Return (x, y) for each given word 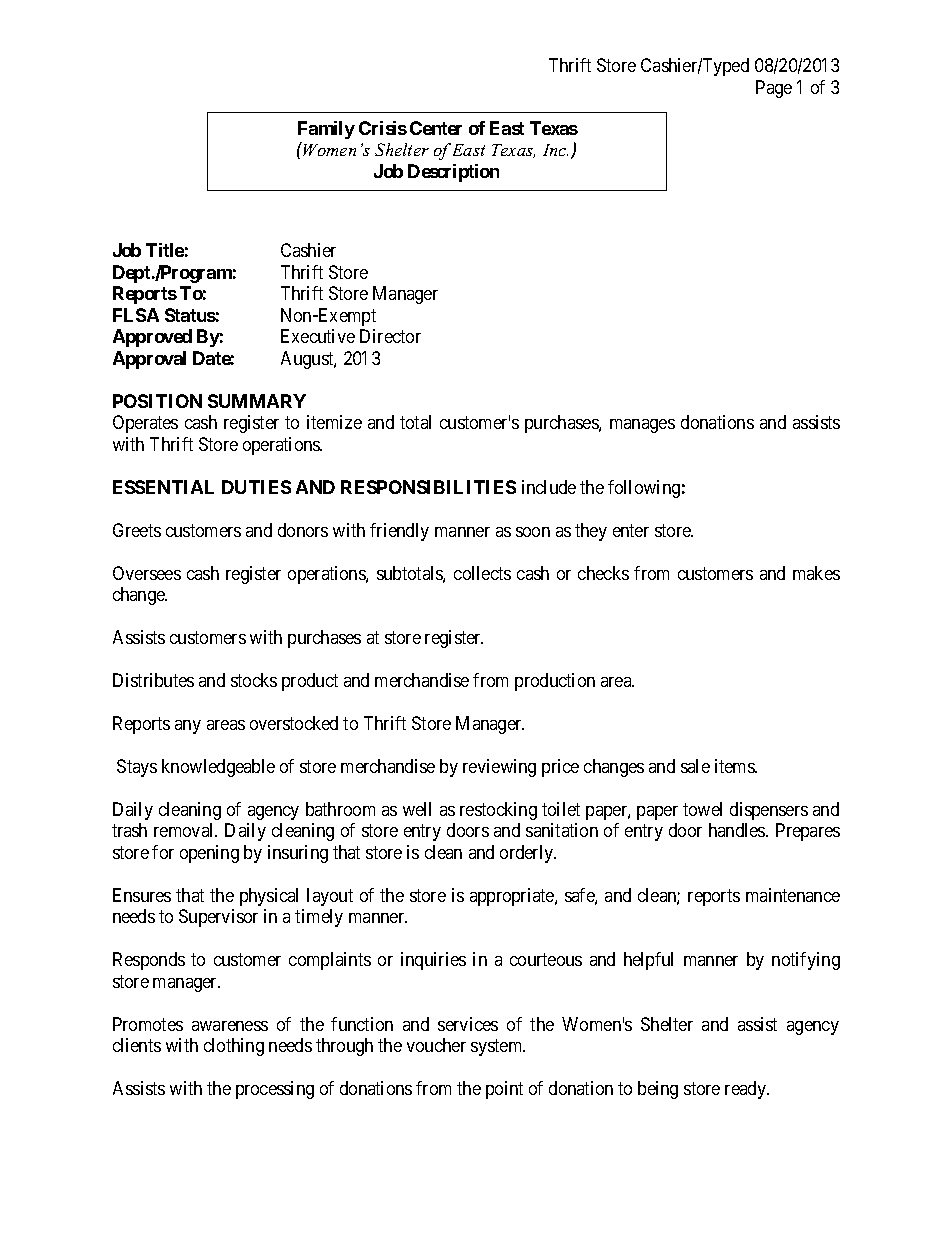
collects (482, 573)
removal (185, 830)
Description (453, 173)
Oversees (147, 573)
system (498, 1048)
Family (326, 130)
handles (738, 830)
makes (816, 573)
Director (390, 336)
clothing (234, 1047)
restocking (498, 811)
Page (774, 89)
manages (642, 426)
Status (190, 315)
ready (746, 1090)
